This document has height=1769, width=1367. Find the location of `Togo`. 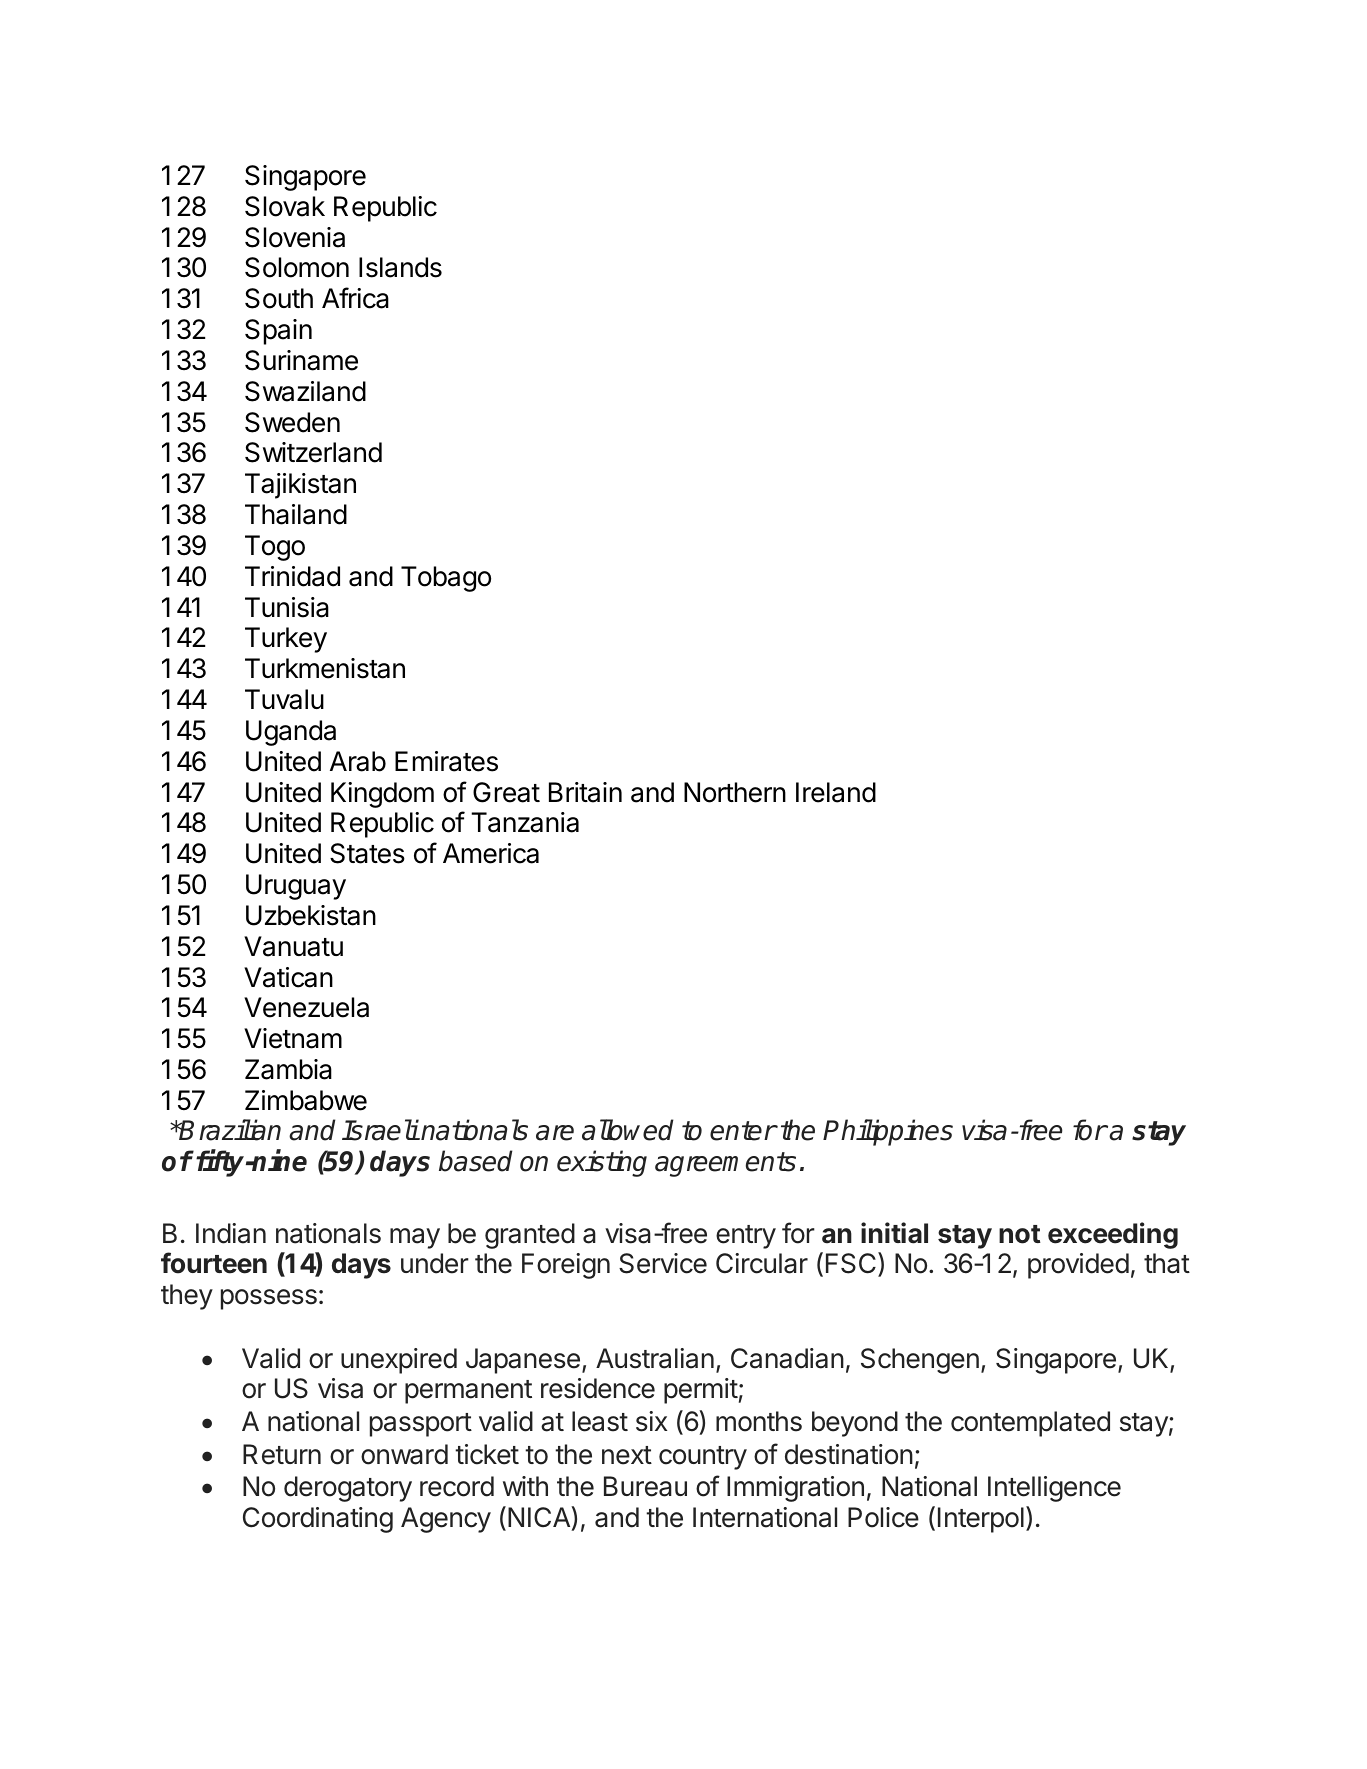

Togo is located at coordinates (275, 548).
